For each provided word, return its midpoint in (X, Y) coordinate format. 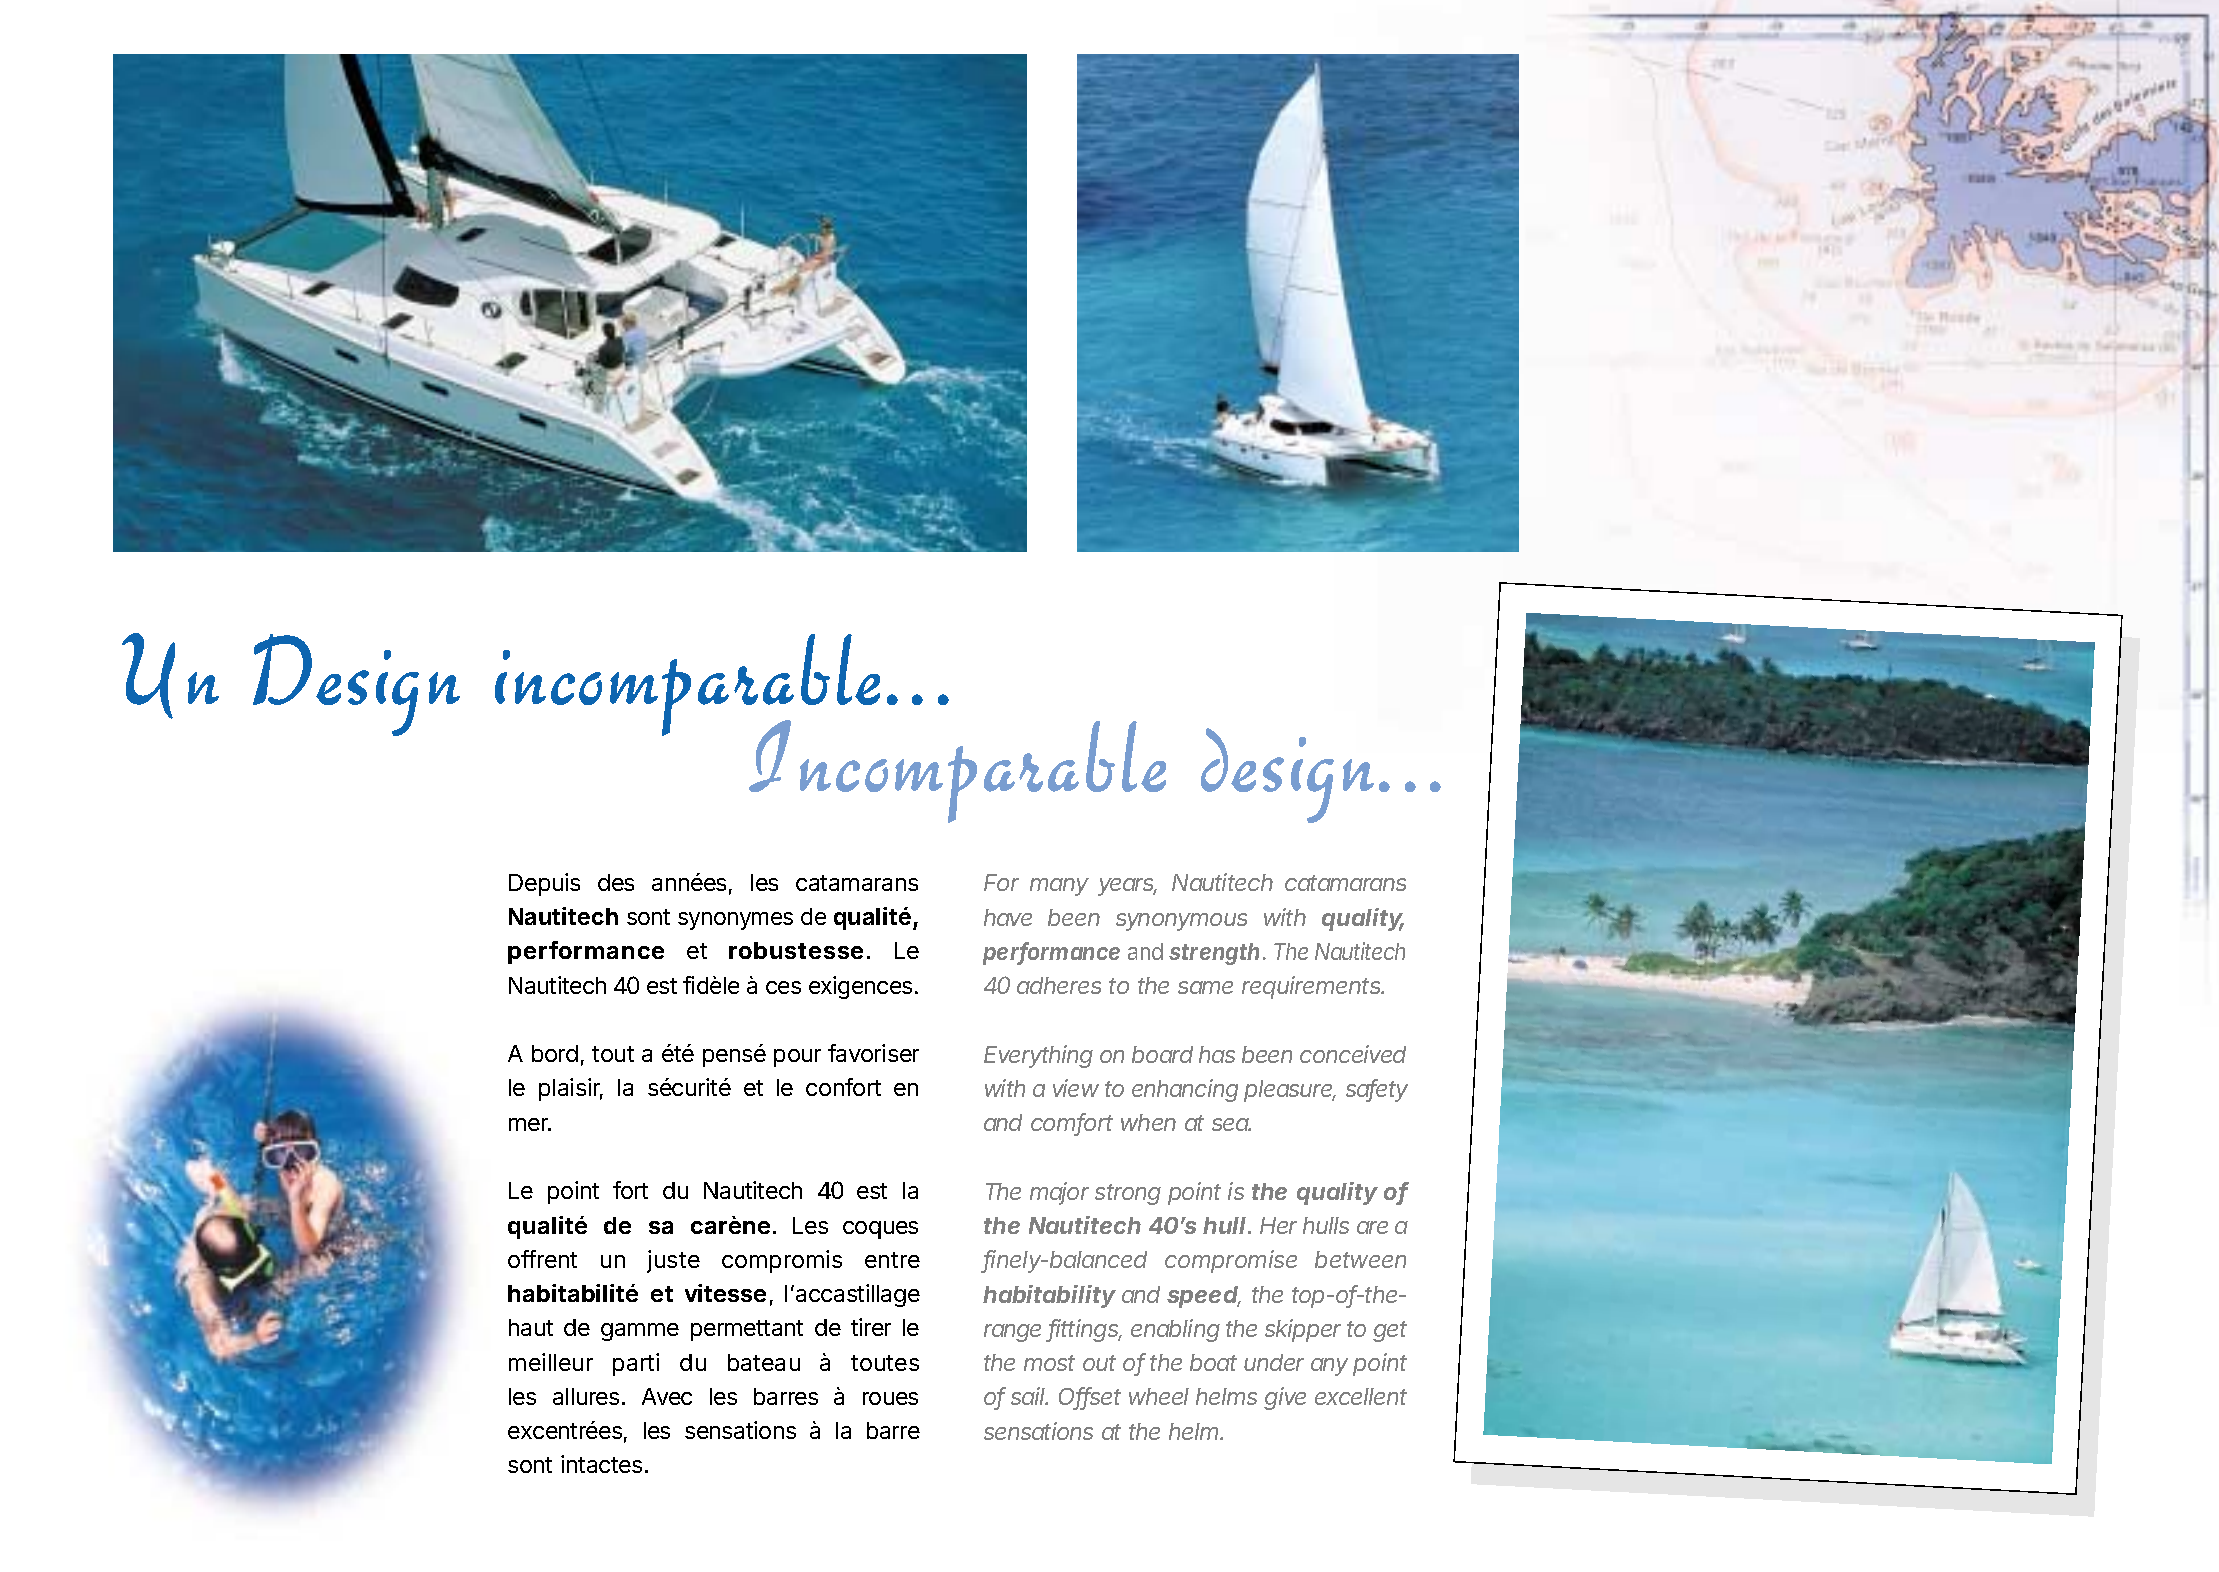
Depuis (544, 884)
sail (1028, 1396)
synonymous (1181, 922)
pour (797, 1058)
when (1148, 1122)
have (1008, 917)
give (1285, 1398)
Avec (667, 1396)
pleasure (1288, 1091)
